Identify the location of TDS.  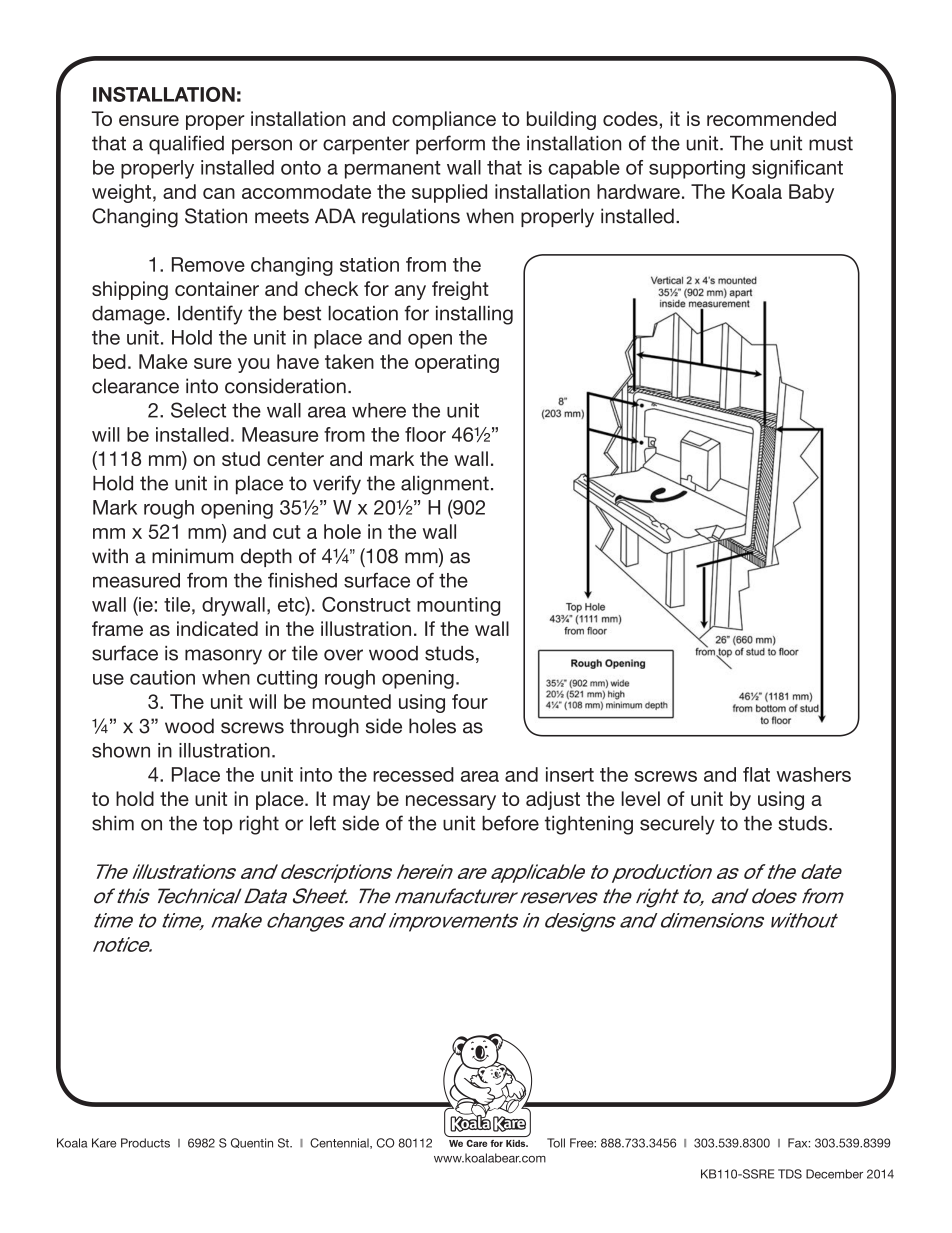
(790, 1174).
